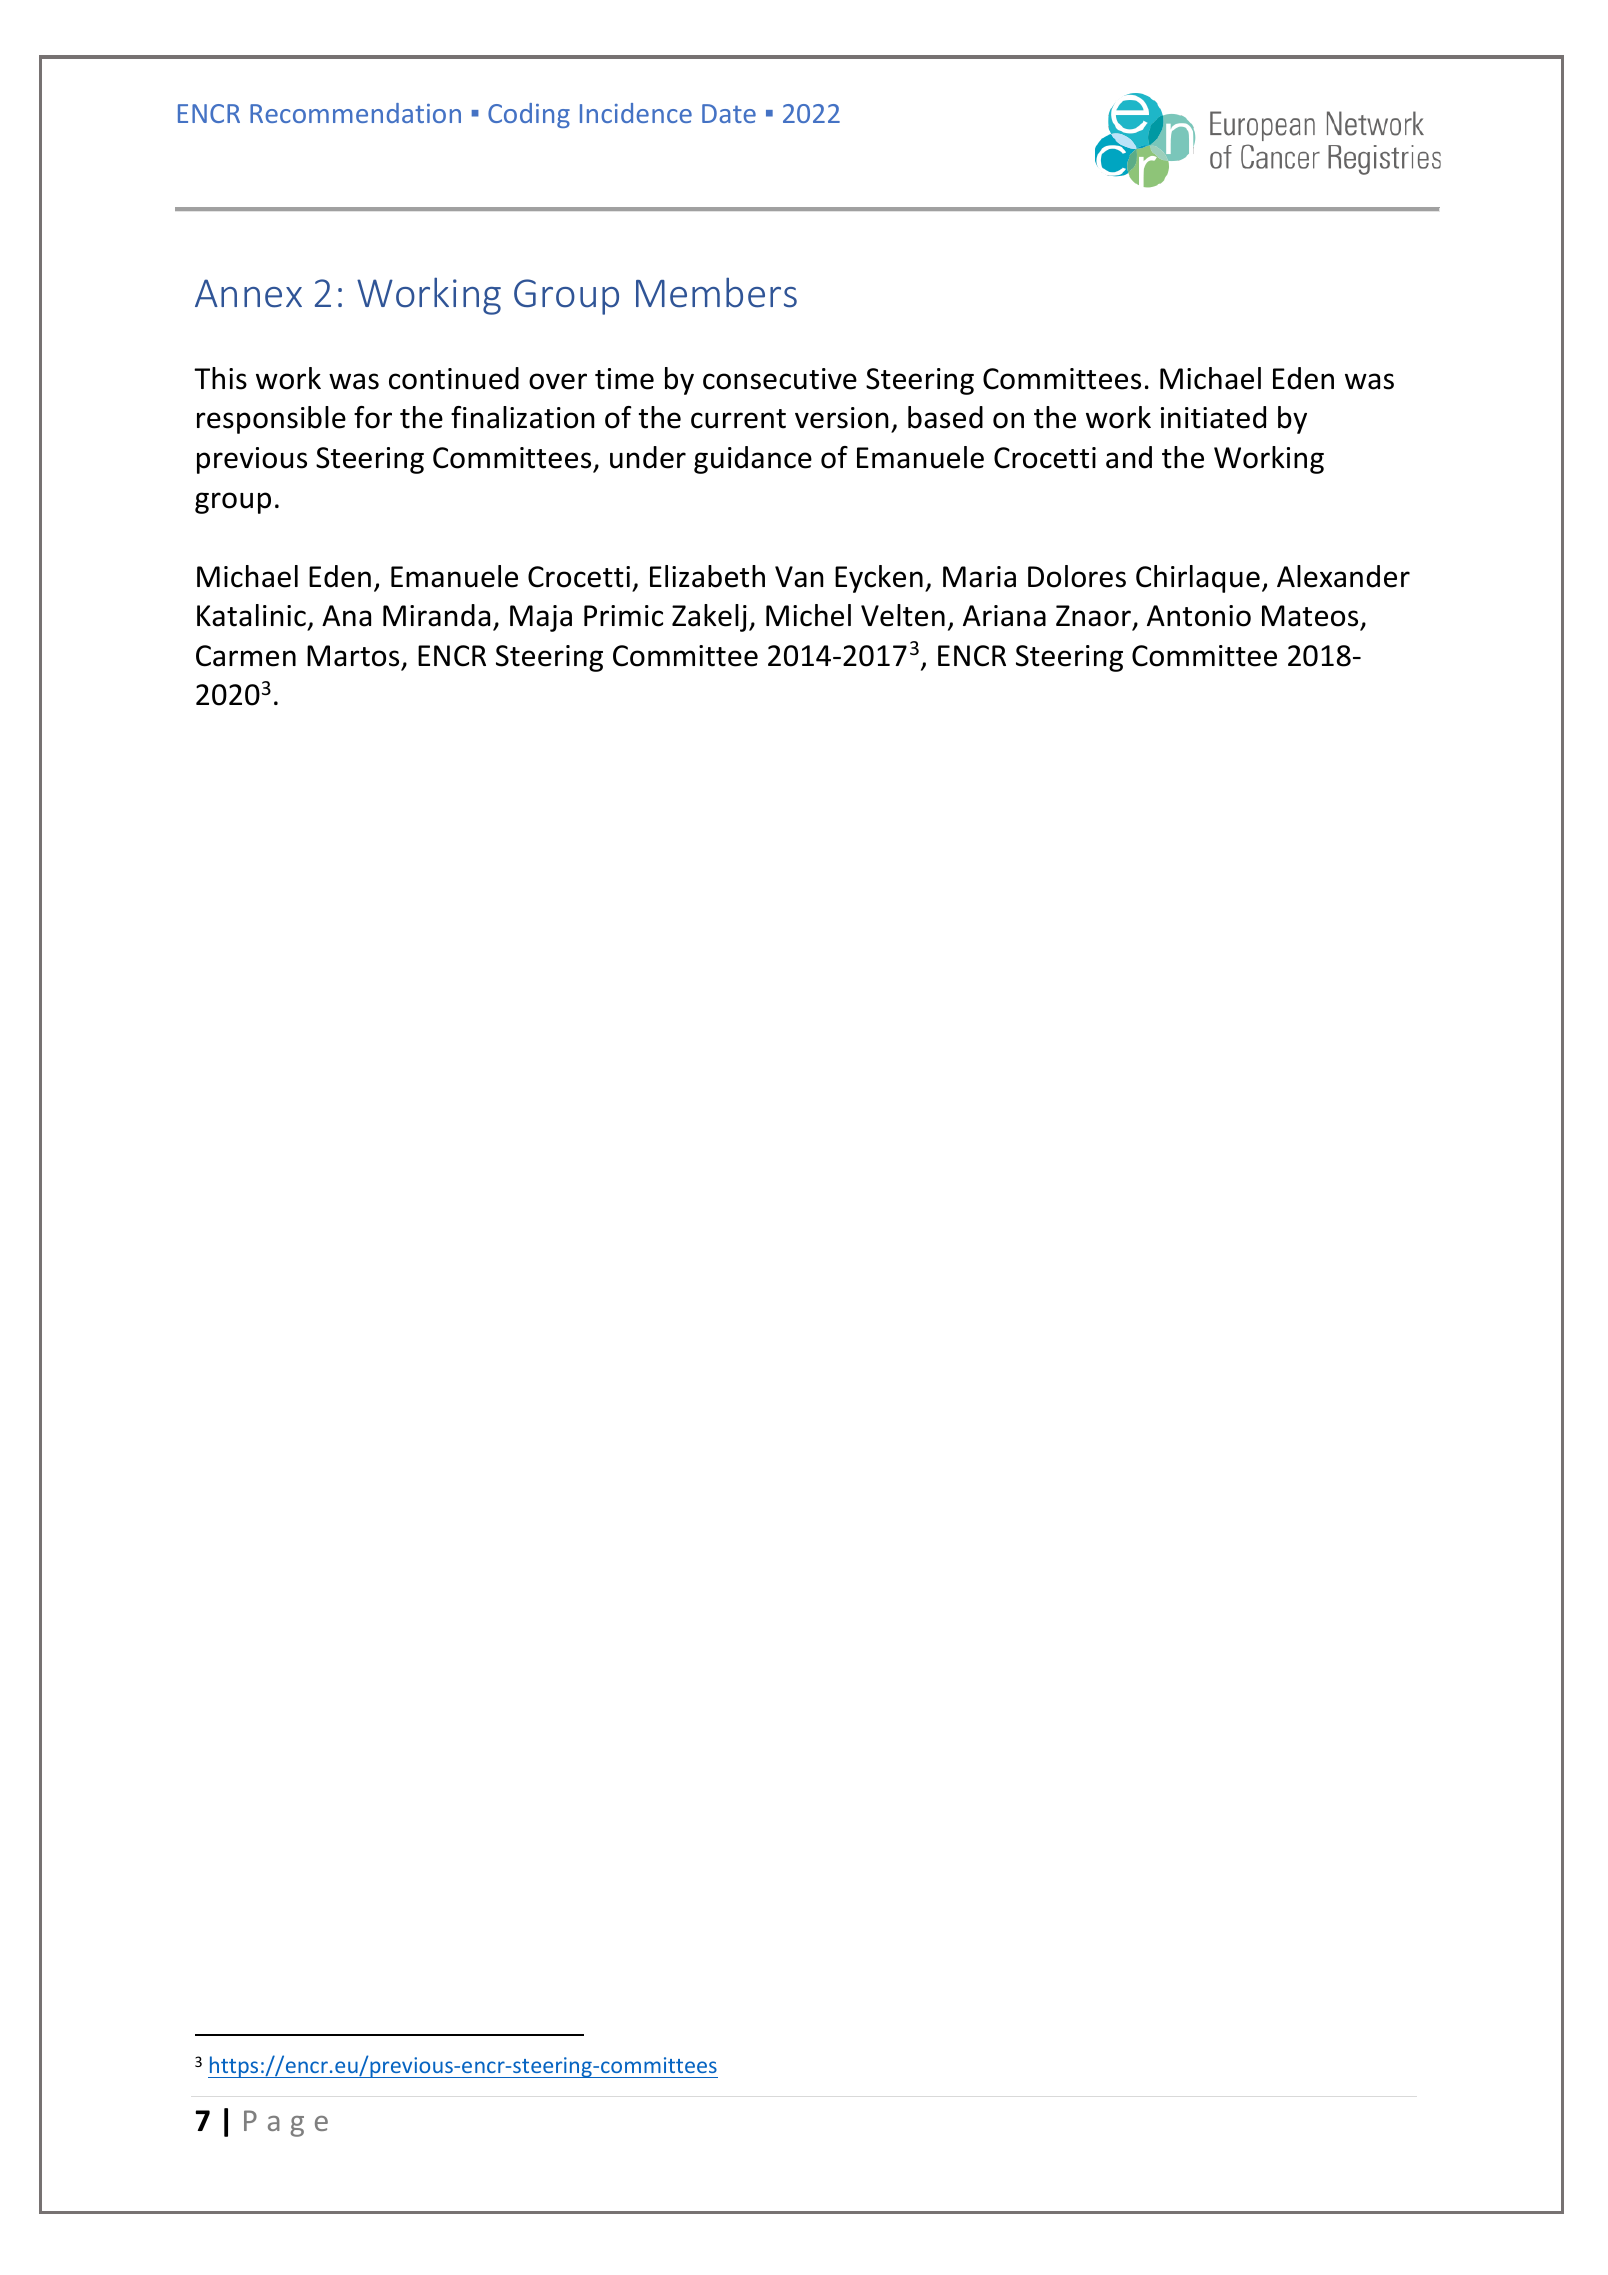 This screenshot has width=1608, height=2275. What do you see at coordinates (808, 615) in the screenshot?
I see `Michel` at bounding box center [808, 615].
